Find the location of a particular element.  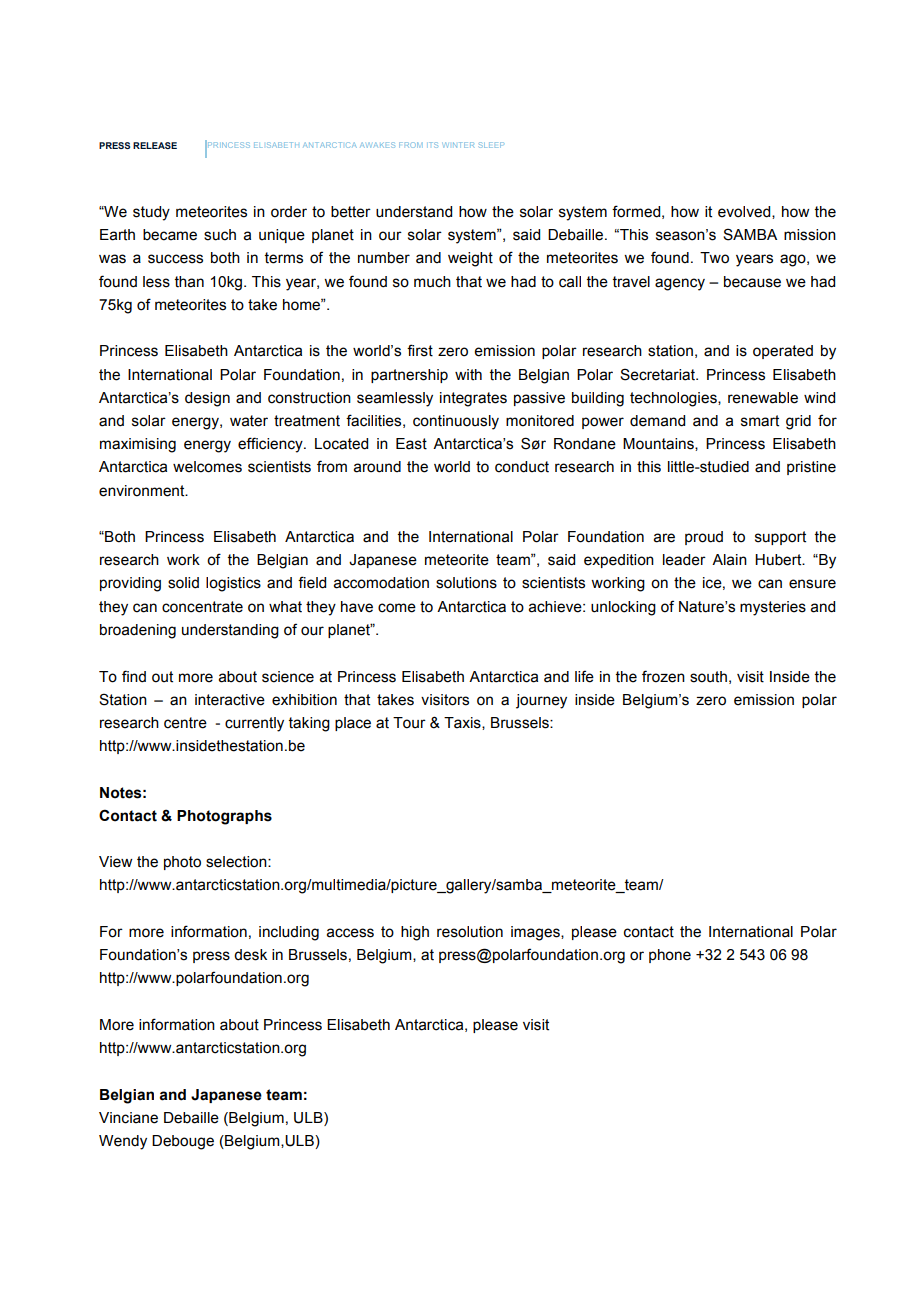

evolved is located at coordinates (745, 212).
